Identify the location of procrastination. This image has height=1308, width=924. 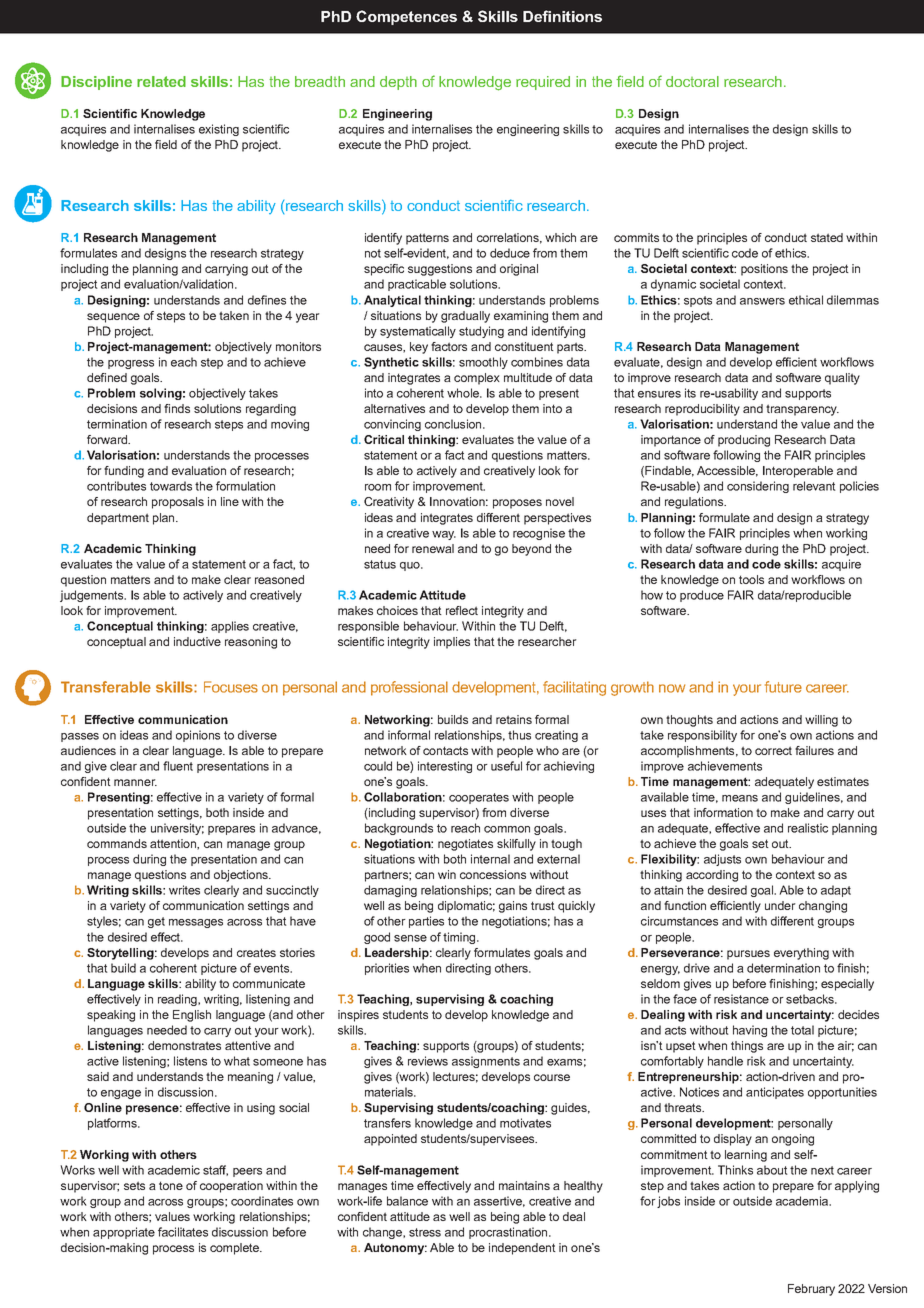
(509, 1233).
